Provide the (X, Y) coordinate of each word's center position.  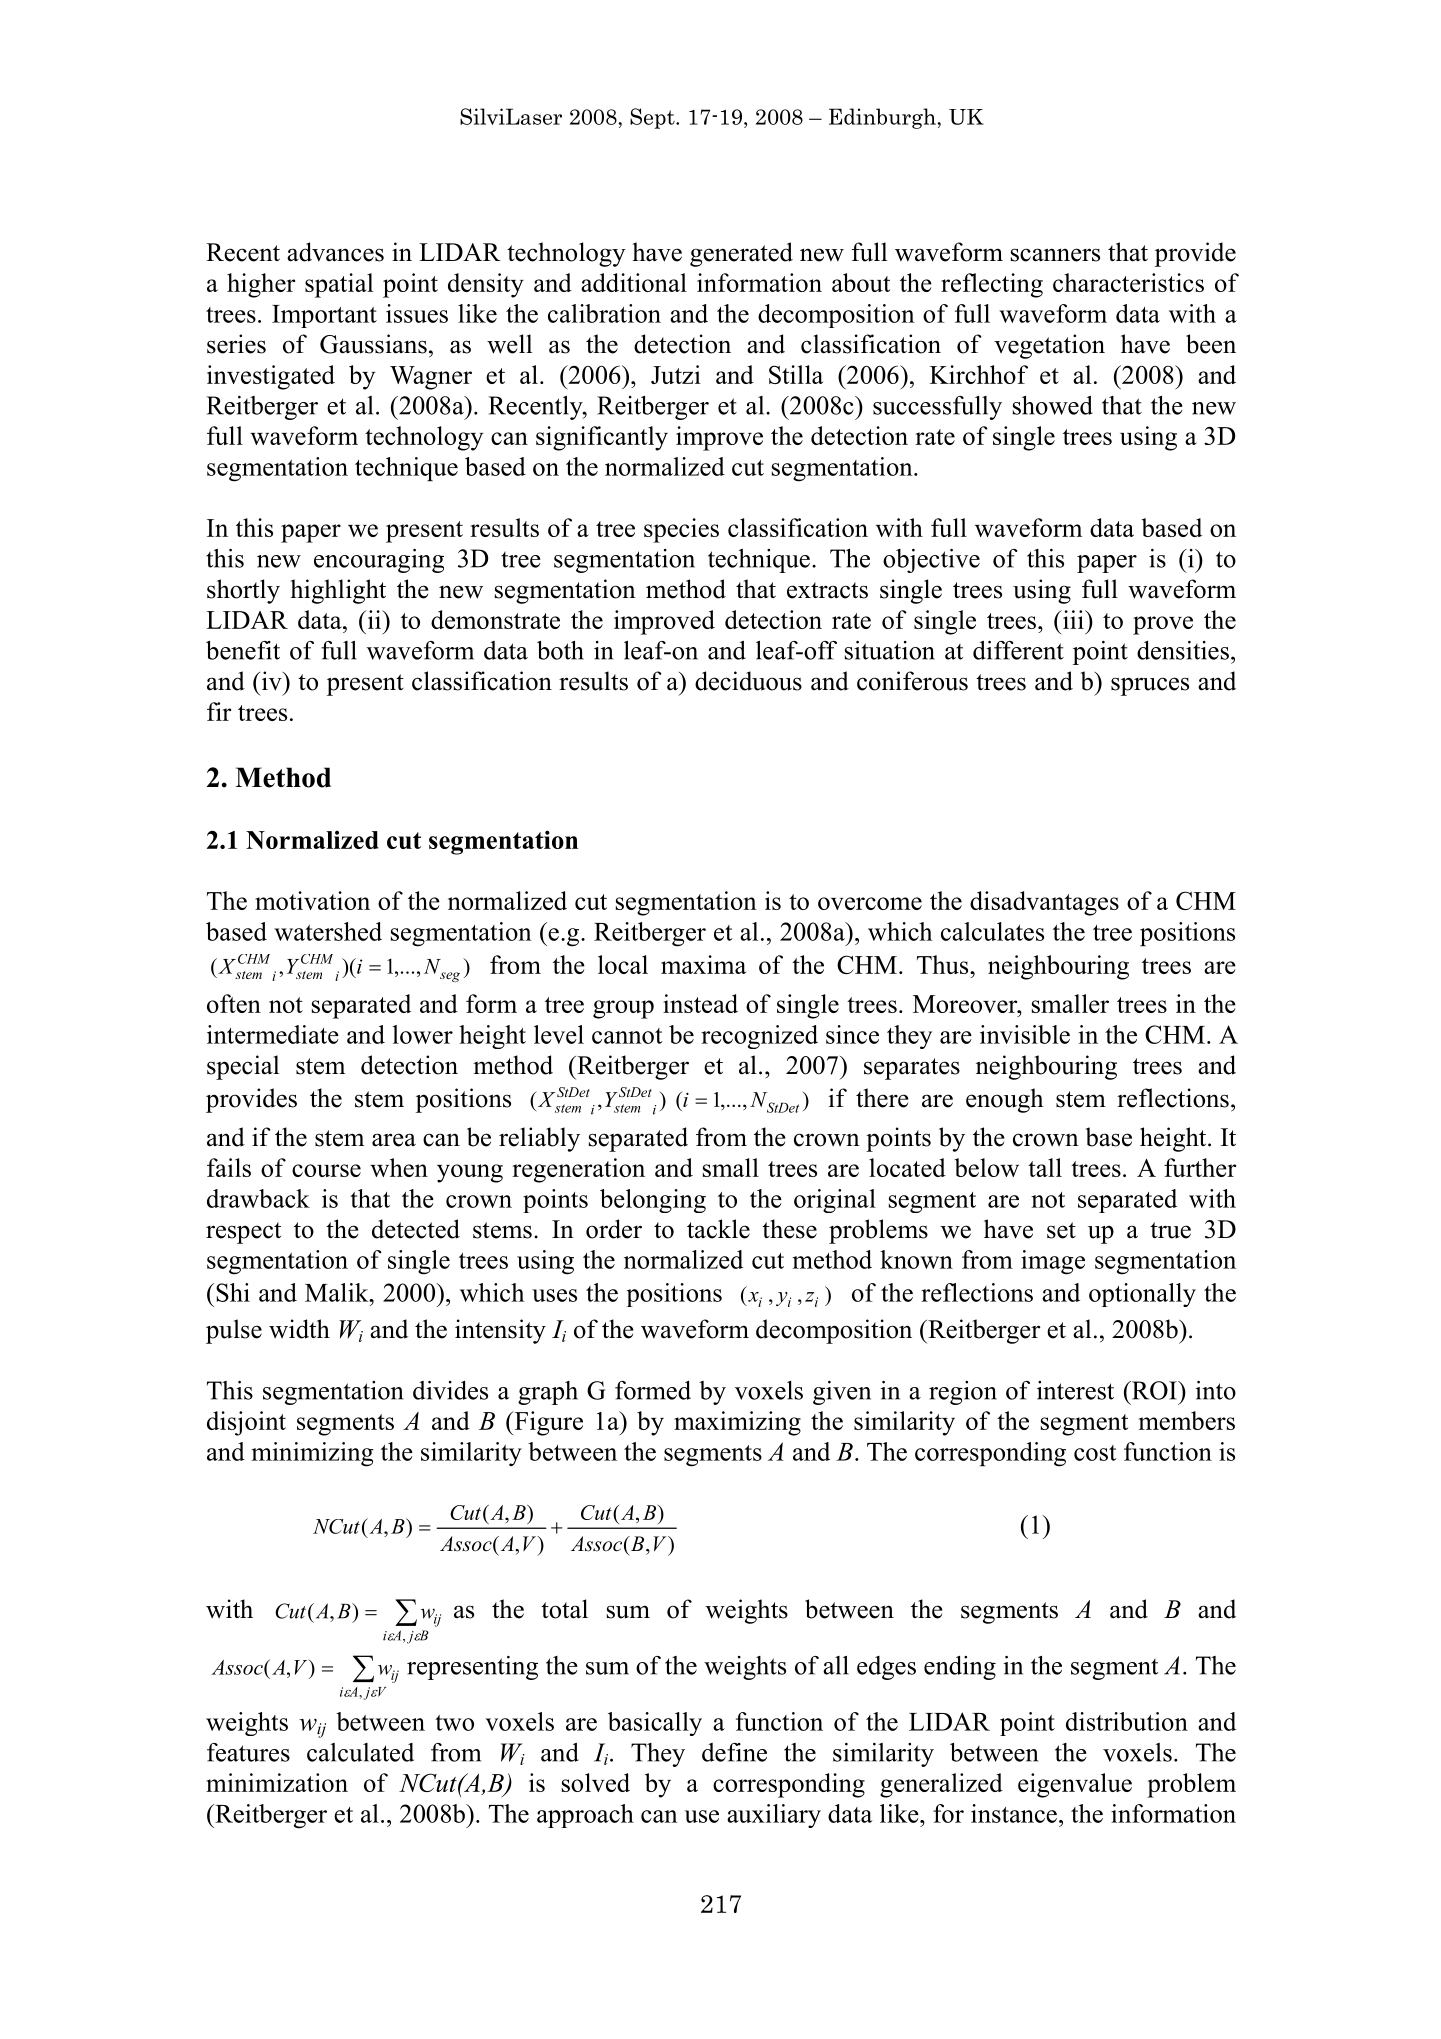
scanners (1055, 255)
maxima (703, 964)
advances (335, 252)
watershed (328, 931)
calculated (360, 1752)
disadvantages (1044, 903)
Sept (653, 118)
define (734, 1752)
